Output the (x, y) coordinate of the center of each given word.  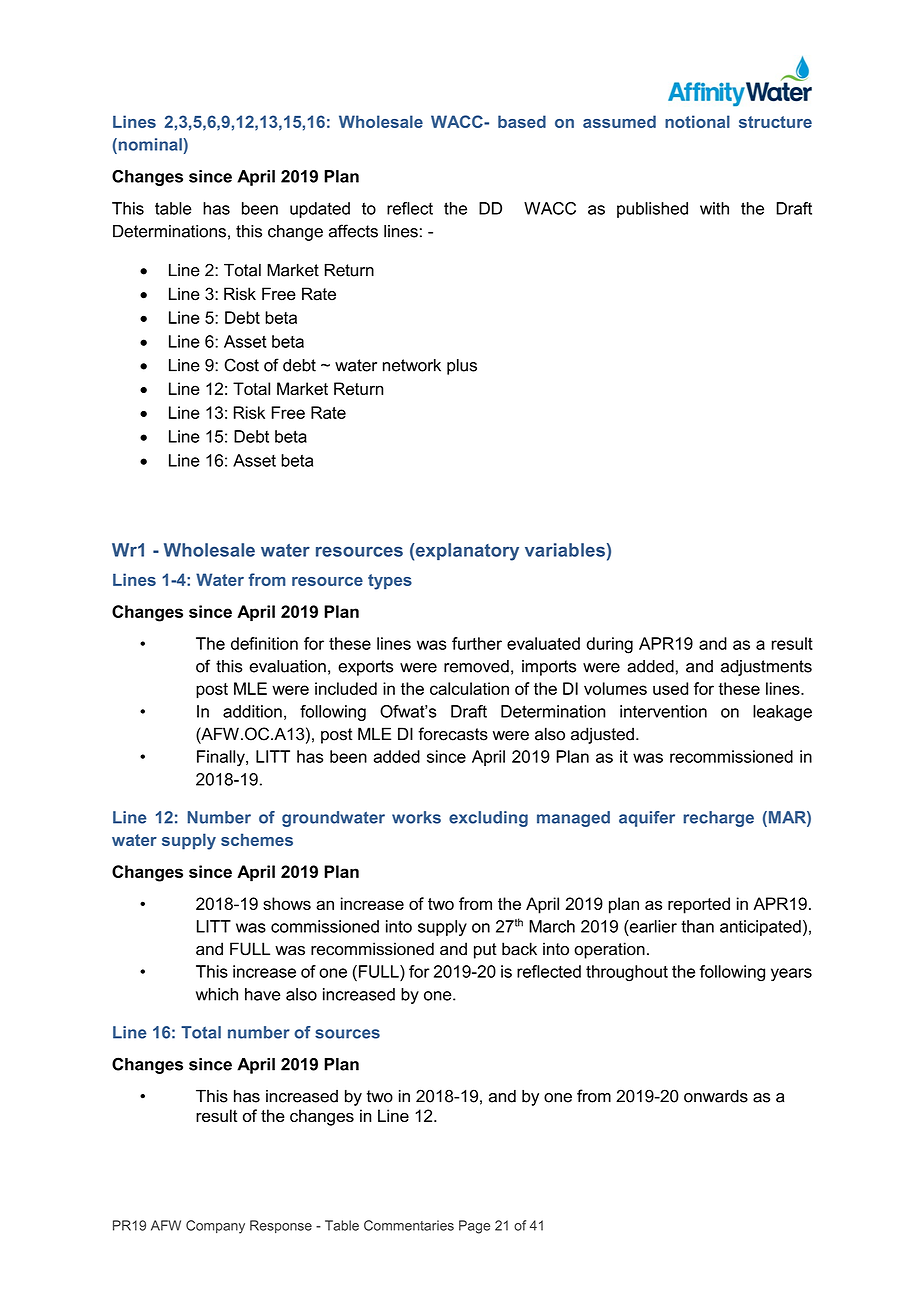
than (697, 926)
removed (476, 666)
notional (697, 121)
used (670, 688)
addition (252, 711)
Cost (241, 365)
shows (287, 903)
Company (215, 1227)
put (485, 951)
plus (462, 367)
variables (565, 550)
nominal (150, 144)
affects (353, 231)
